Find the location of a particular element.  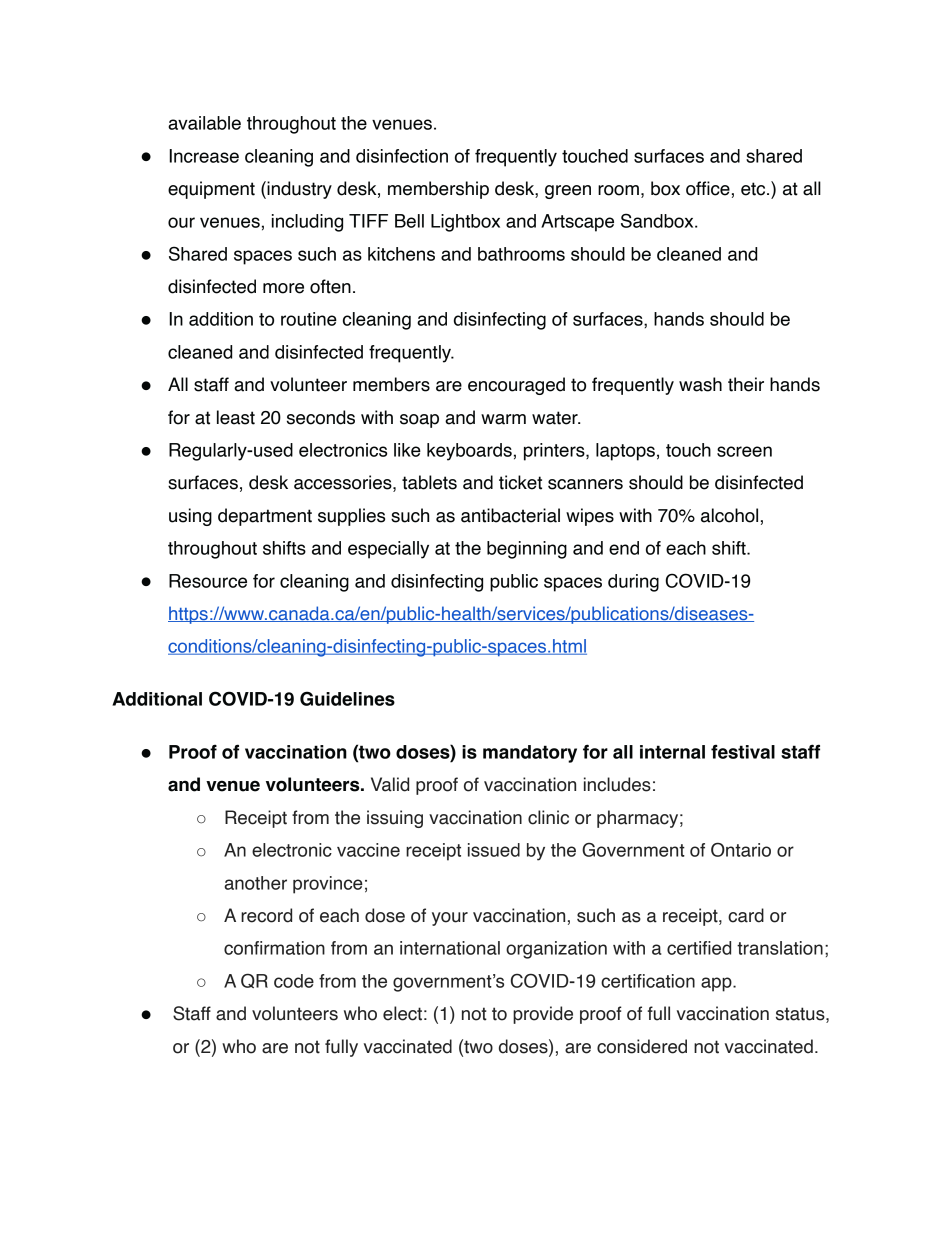

encouraged is located at coordinates (516, 386).
